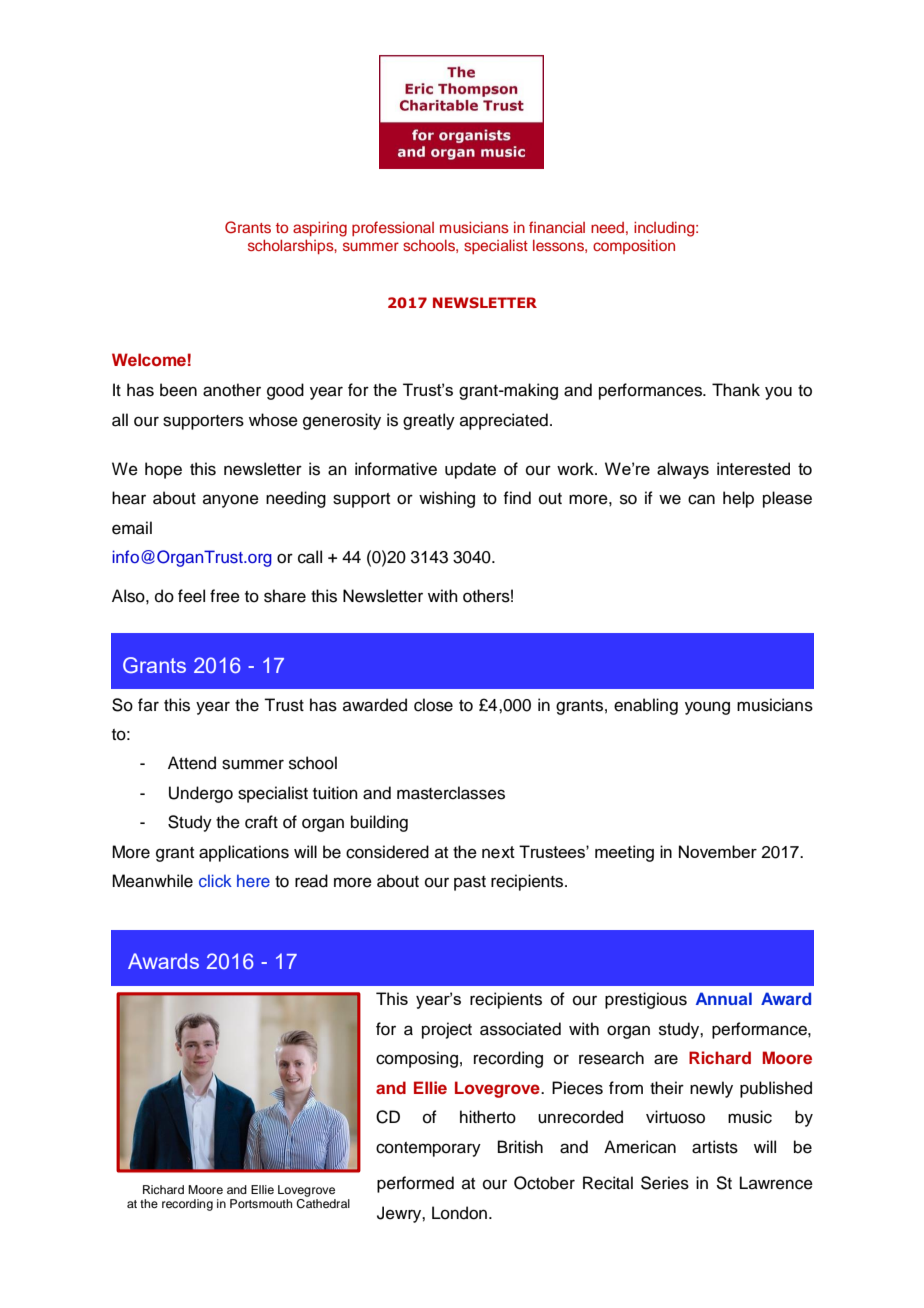 The height and width of the document is (1308, 924). What do you see at coordinates (470, 883) in the document?
I see `past` at bounding box center [470, 883].
